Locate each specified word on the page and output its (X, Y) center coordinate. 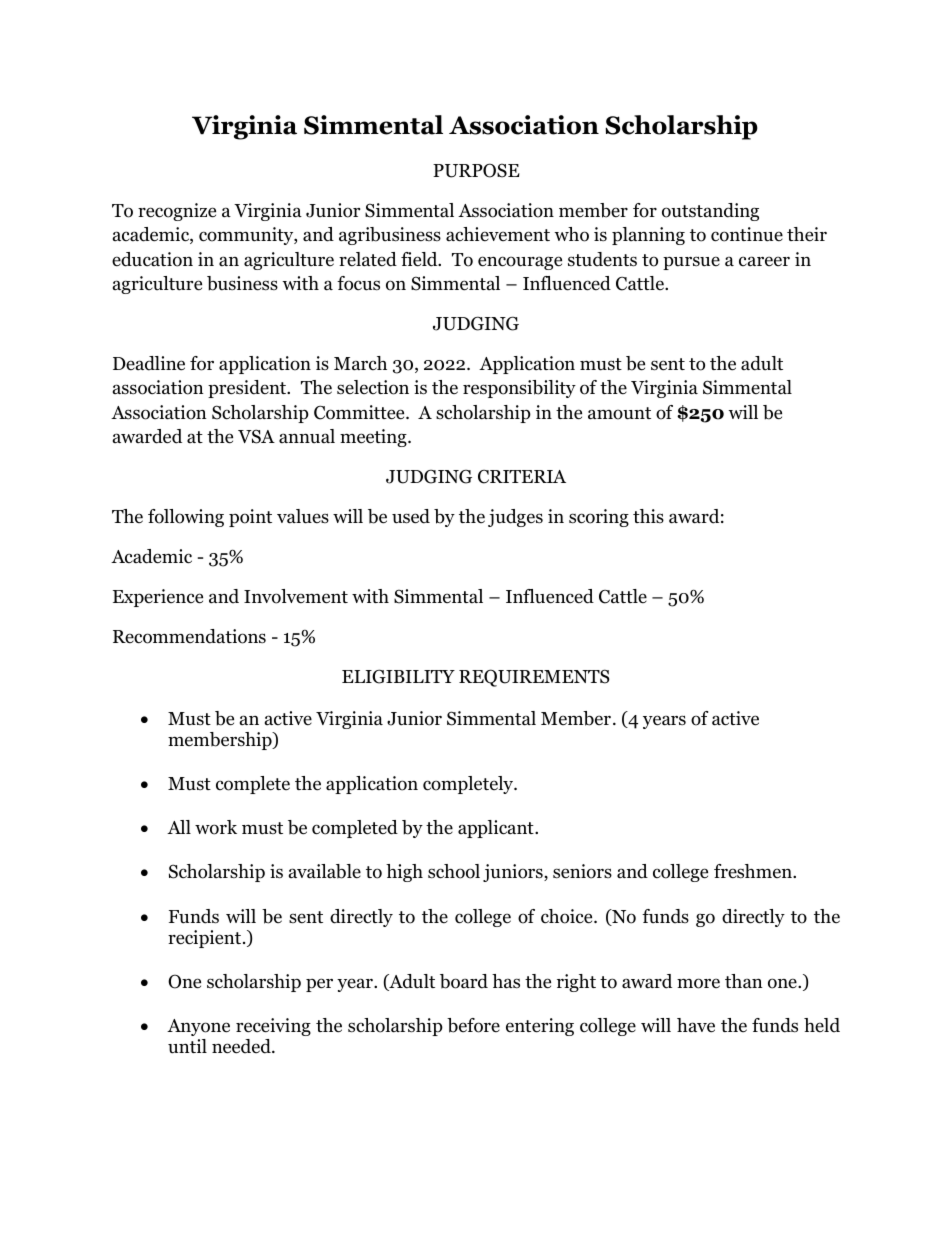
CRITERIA (522, 477)
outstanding (710, 212)
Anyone (198, 1027)
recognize (177, 212)
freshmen (754, 871)
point (250, 518)
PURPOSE (476, 170)
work (216, 827)
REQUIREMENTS (534, 678)
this (648, 516)
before (473, 1025)
